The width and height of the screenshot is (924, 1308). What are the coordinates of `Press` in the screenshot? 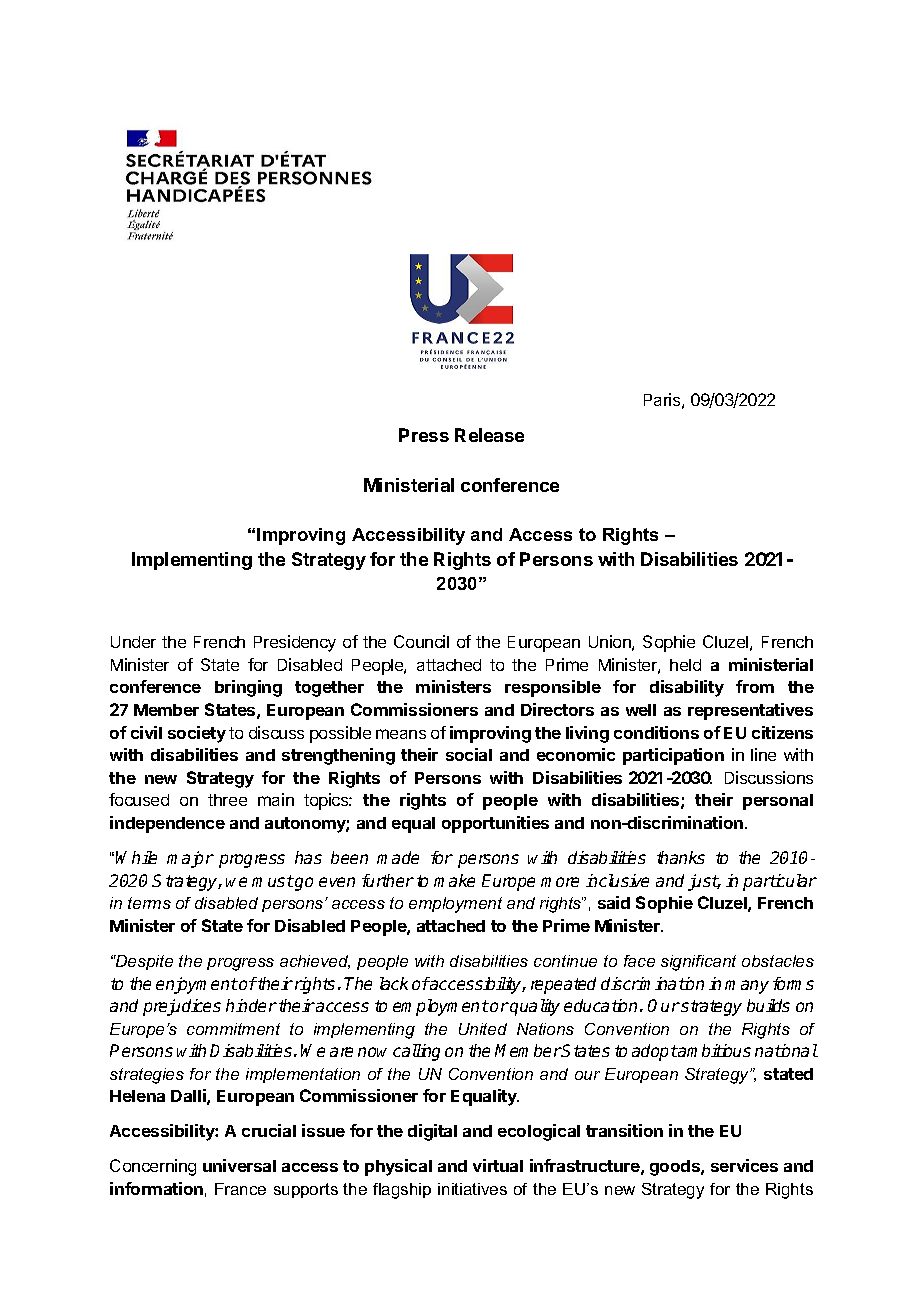 It's located at (424, 435).
